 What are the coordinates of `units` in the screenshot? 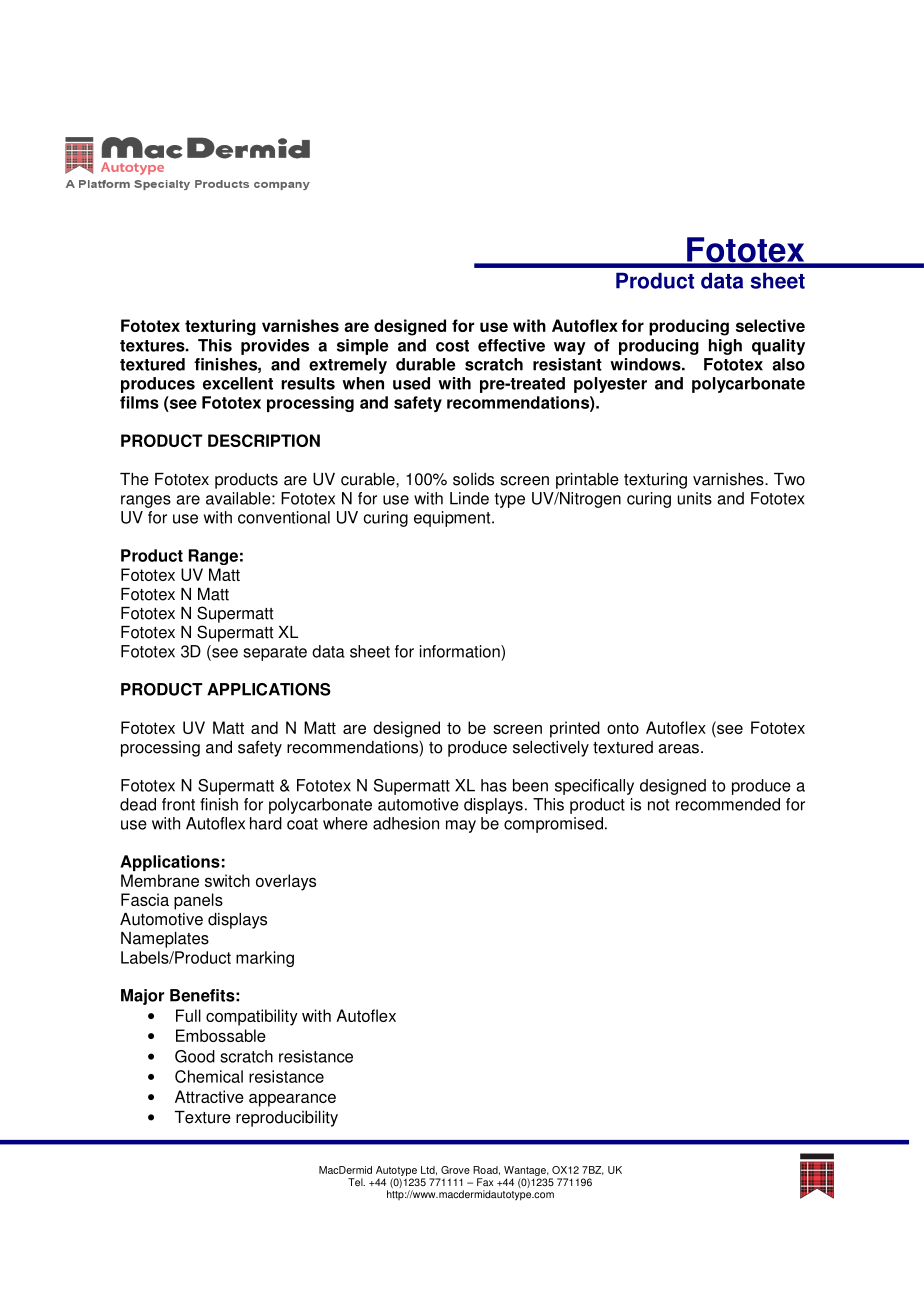 It's located at (695, 498).
